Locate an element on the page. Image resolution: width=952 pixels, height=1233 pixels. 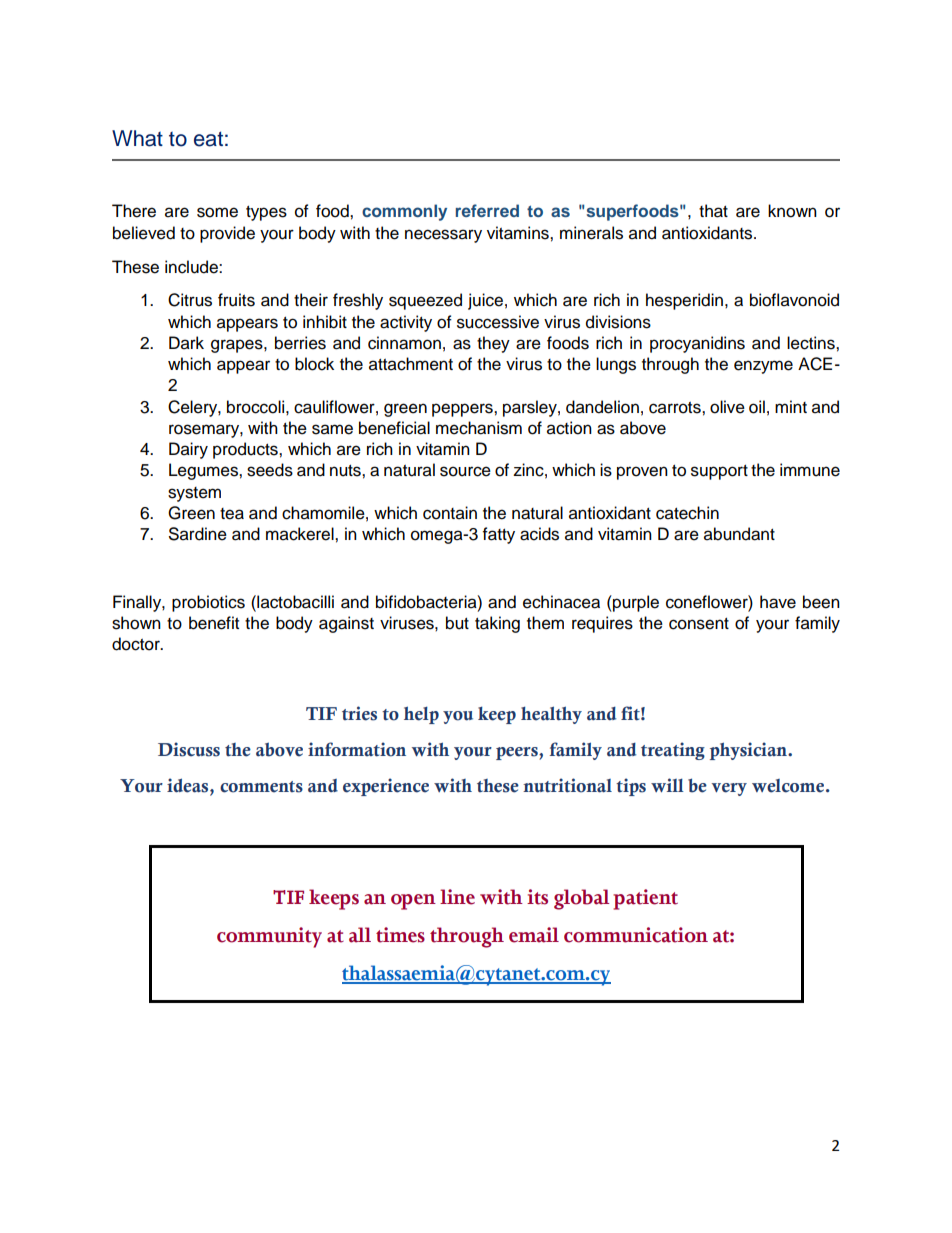
tea is located at coordinates (232, 514).
